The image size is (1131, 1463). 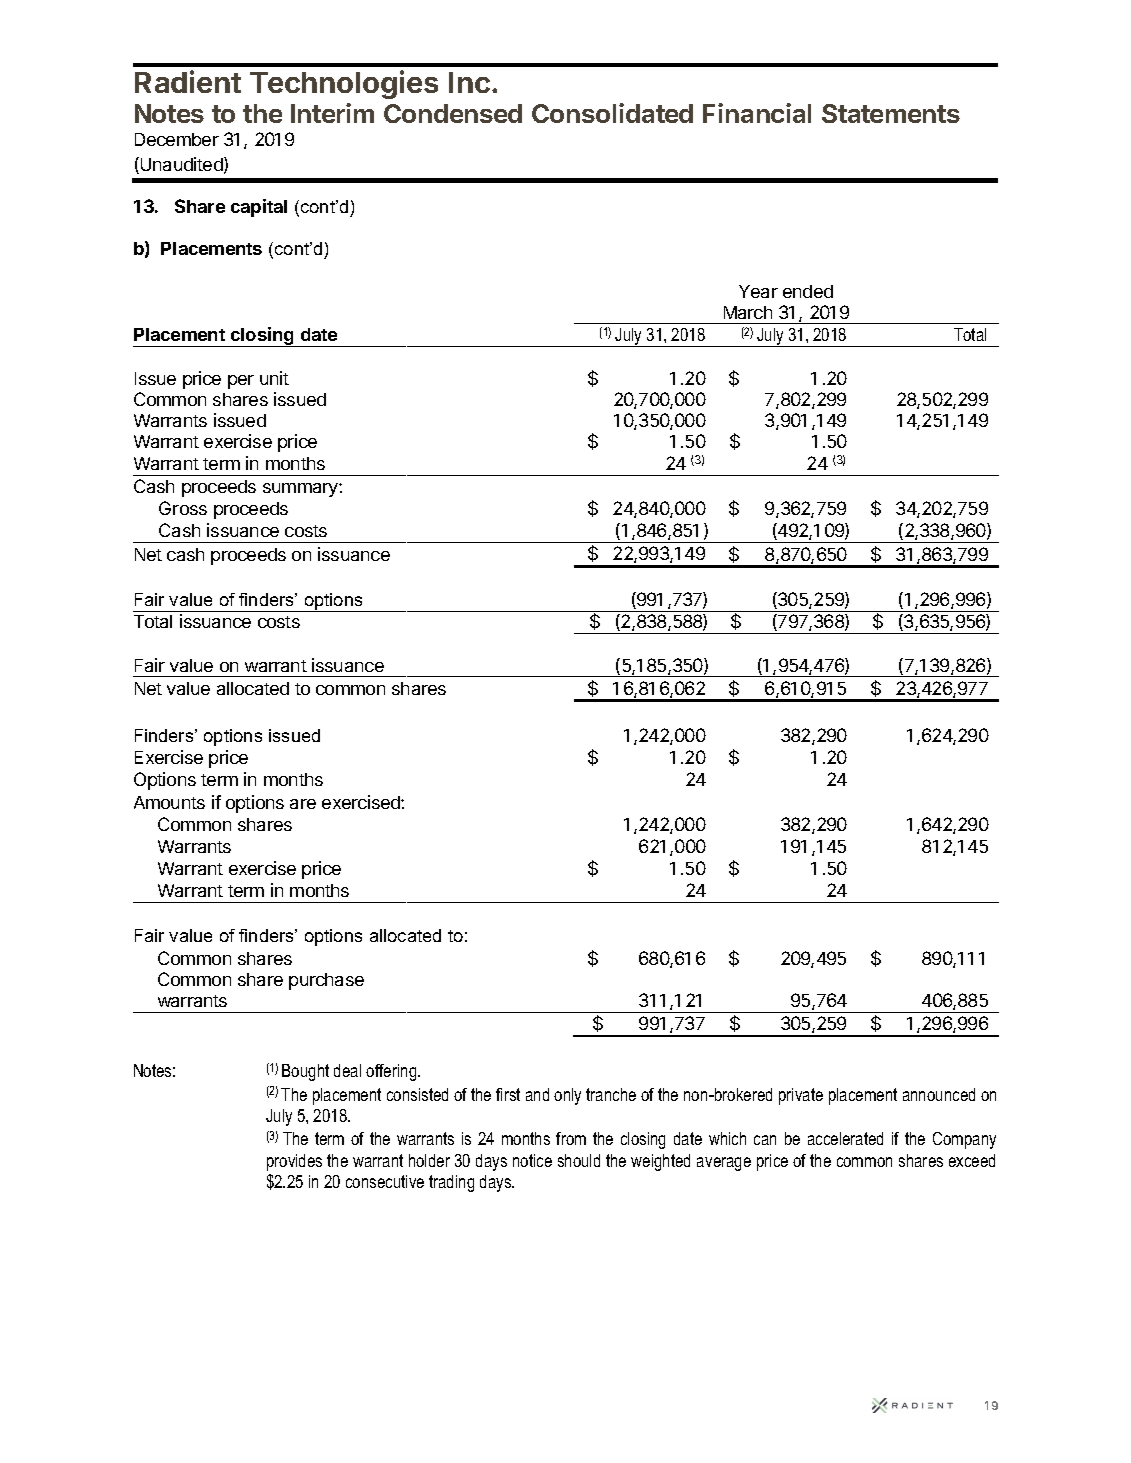 What do you see at coordinates (939, 1094) in the screenshot?
I see `announced` at bounding box center [939, 1094].
